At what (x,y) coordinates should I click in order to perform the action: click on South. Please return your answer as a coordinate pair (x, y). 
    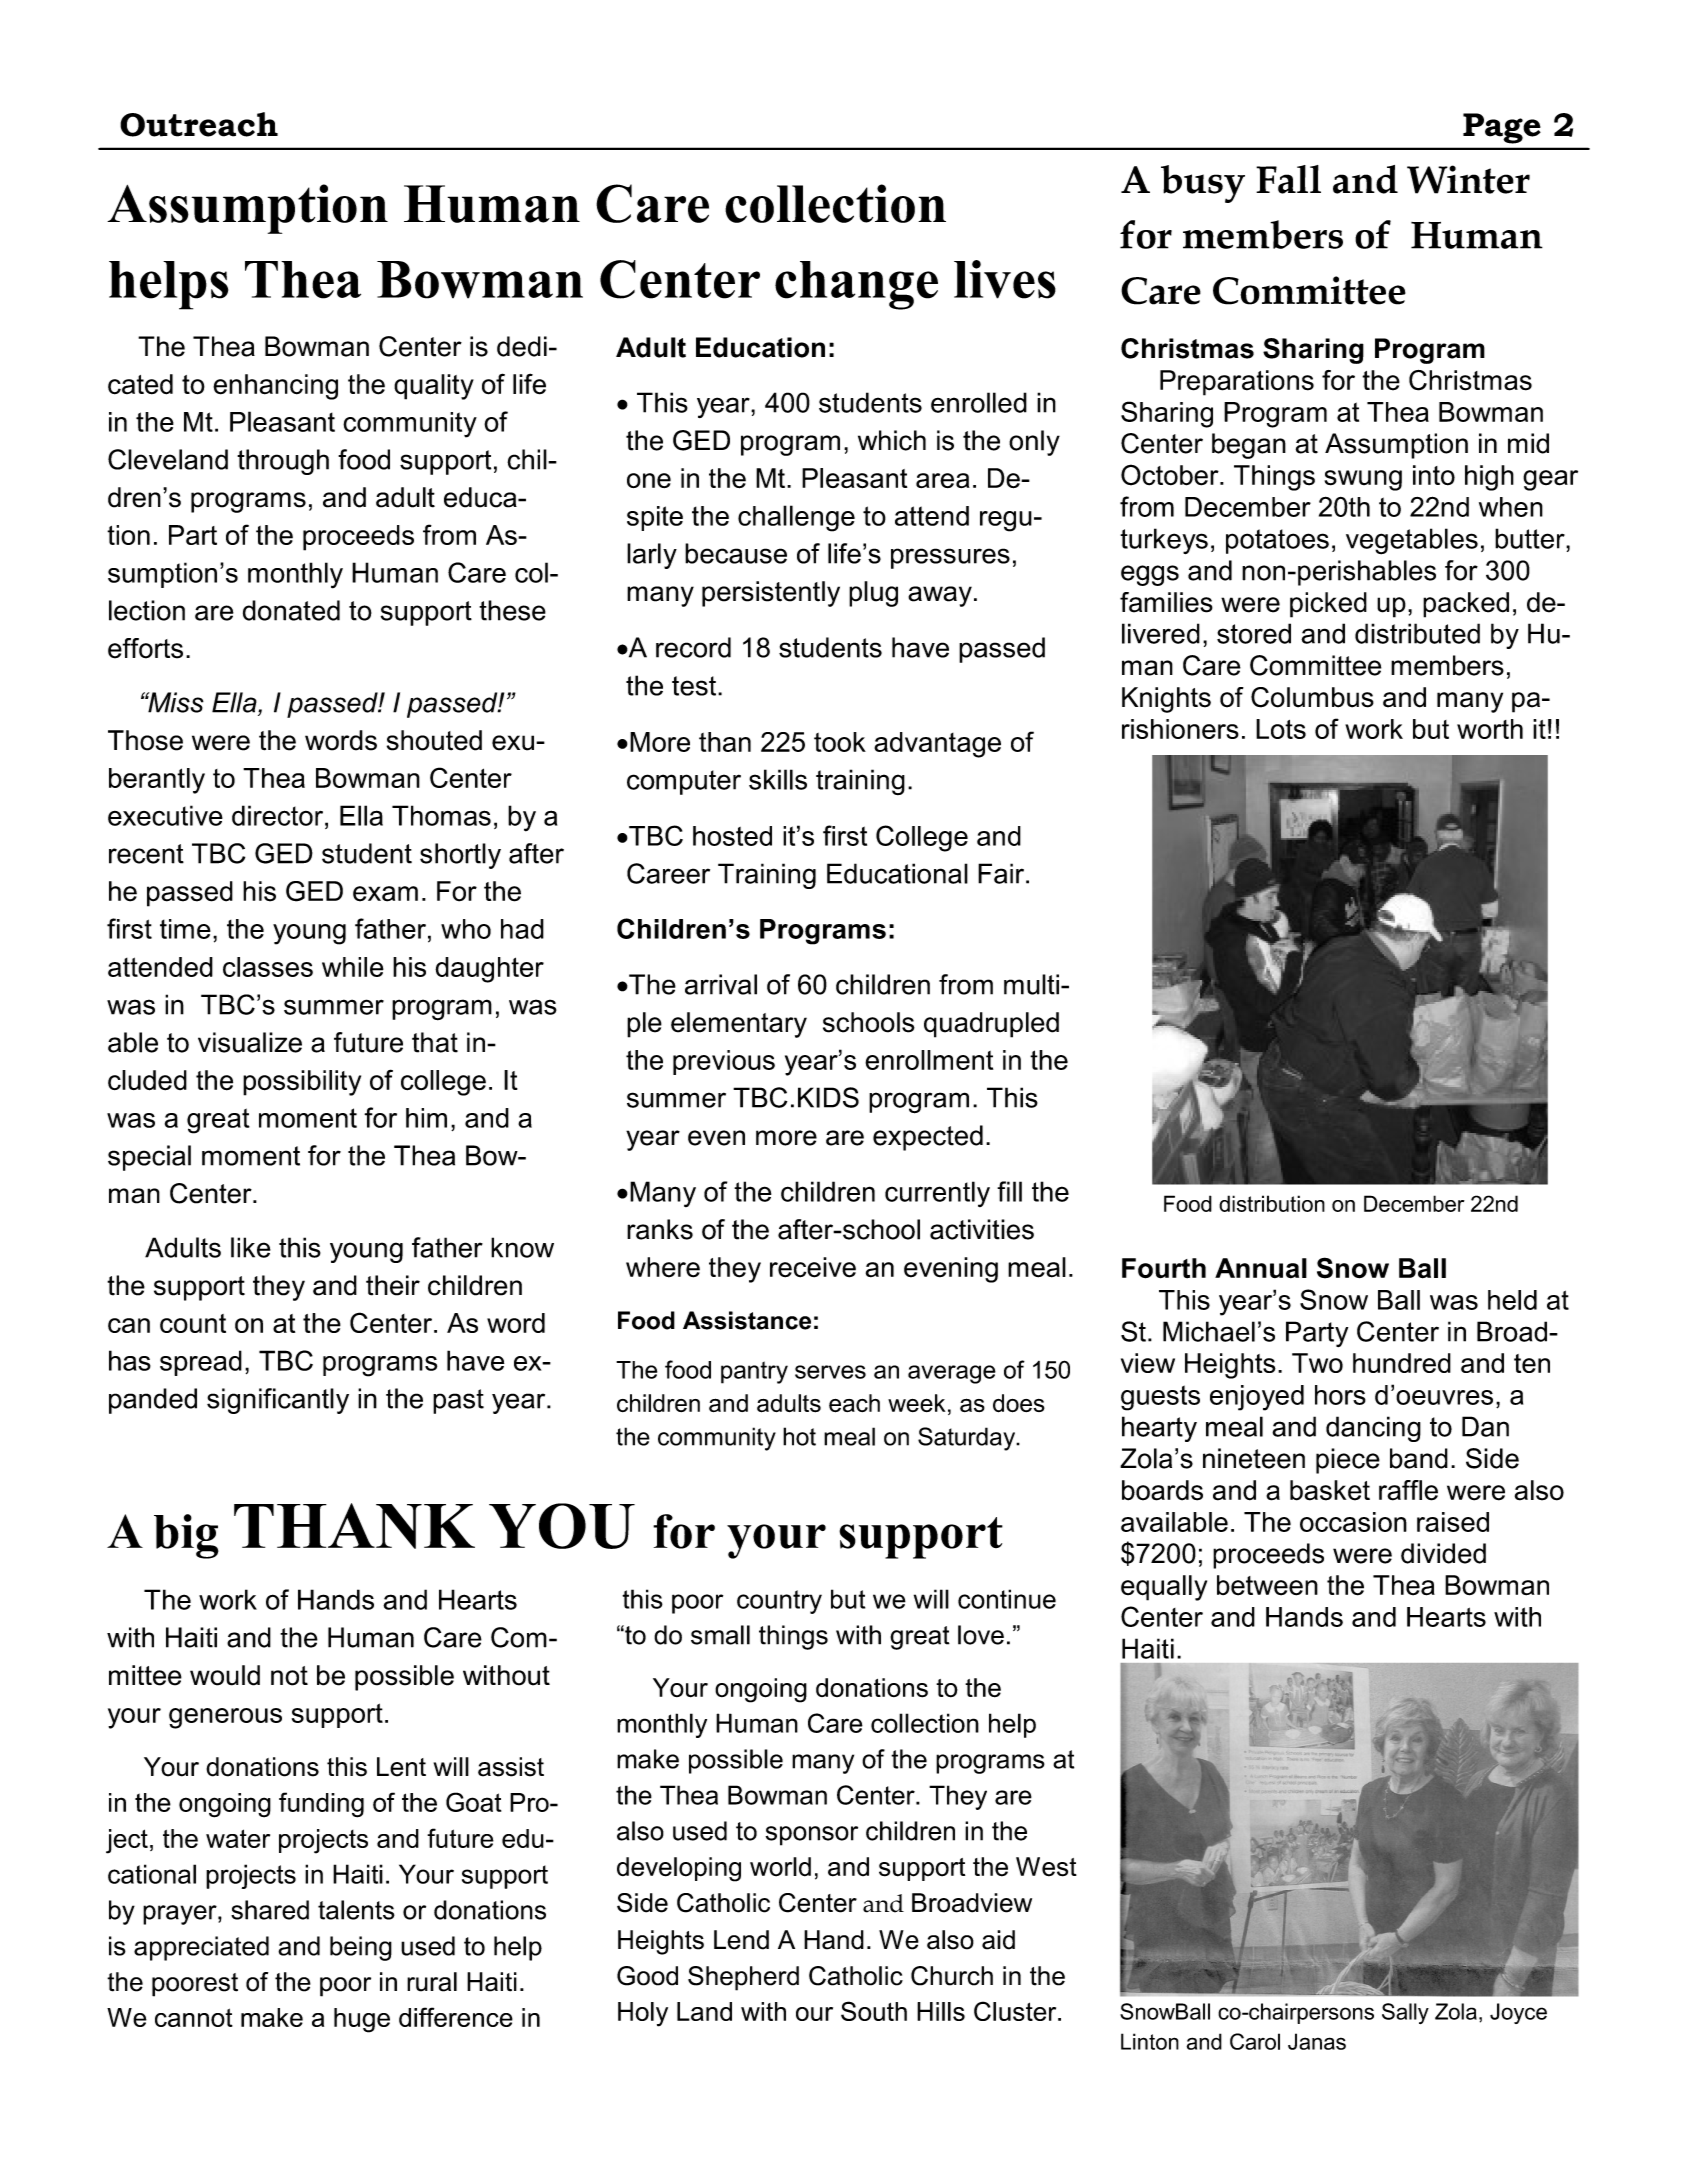
    Looking at the image, I should click on (874, 2011).
